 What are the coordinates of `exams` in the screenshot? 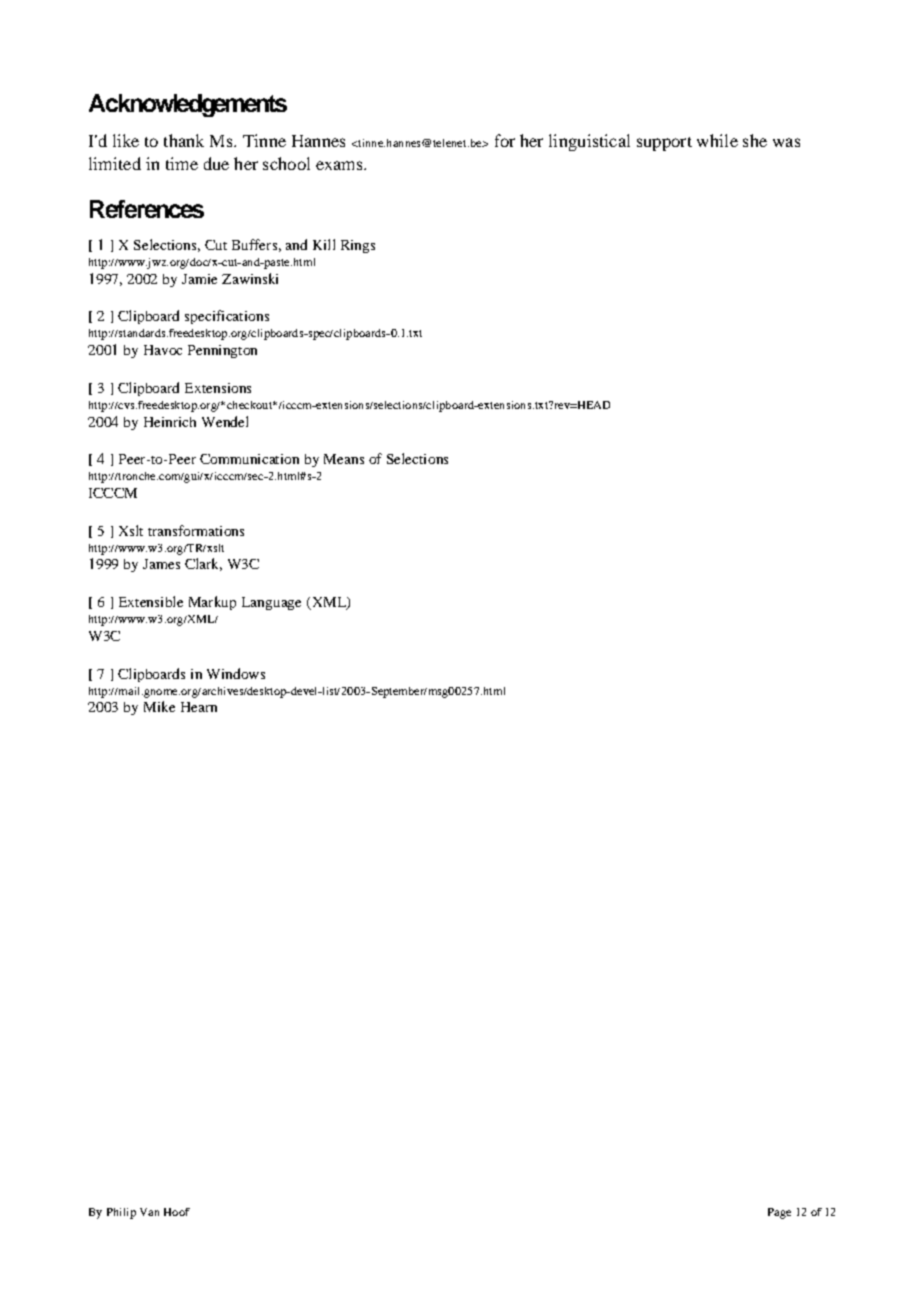 It's located at (340, 165).
